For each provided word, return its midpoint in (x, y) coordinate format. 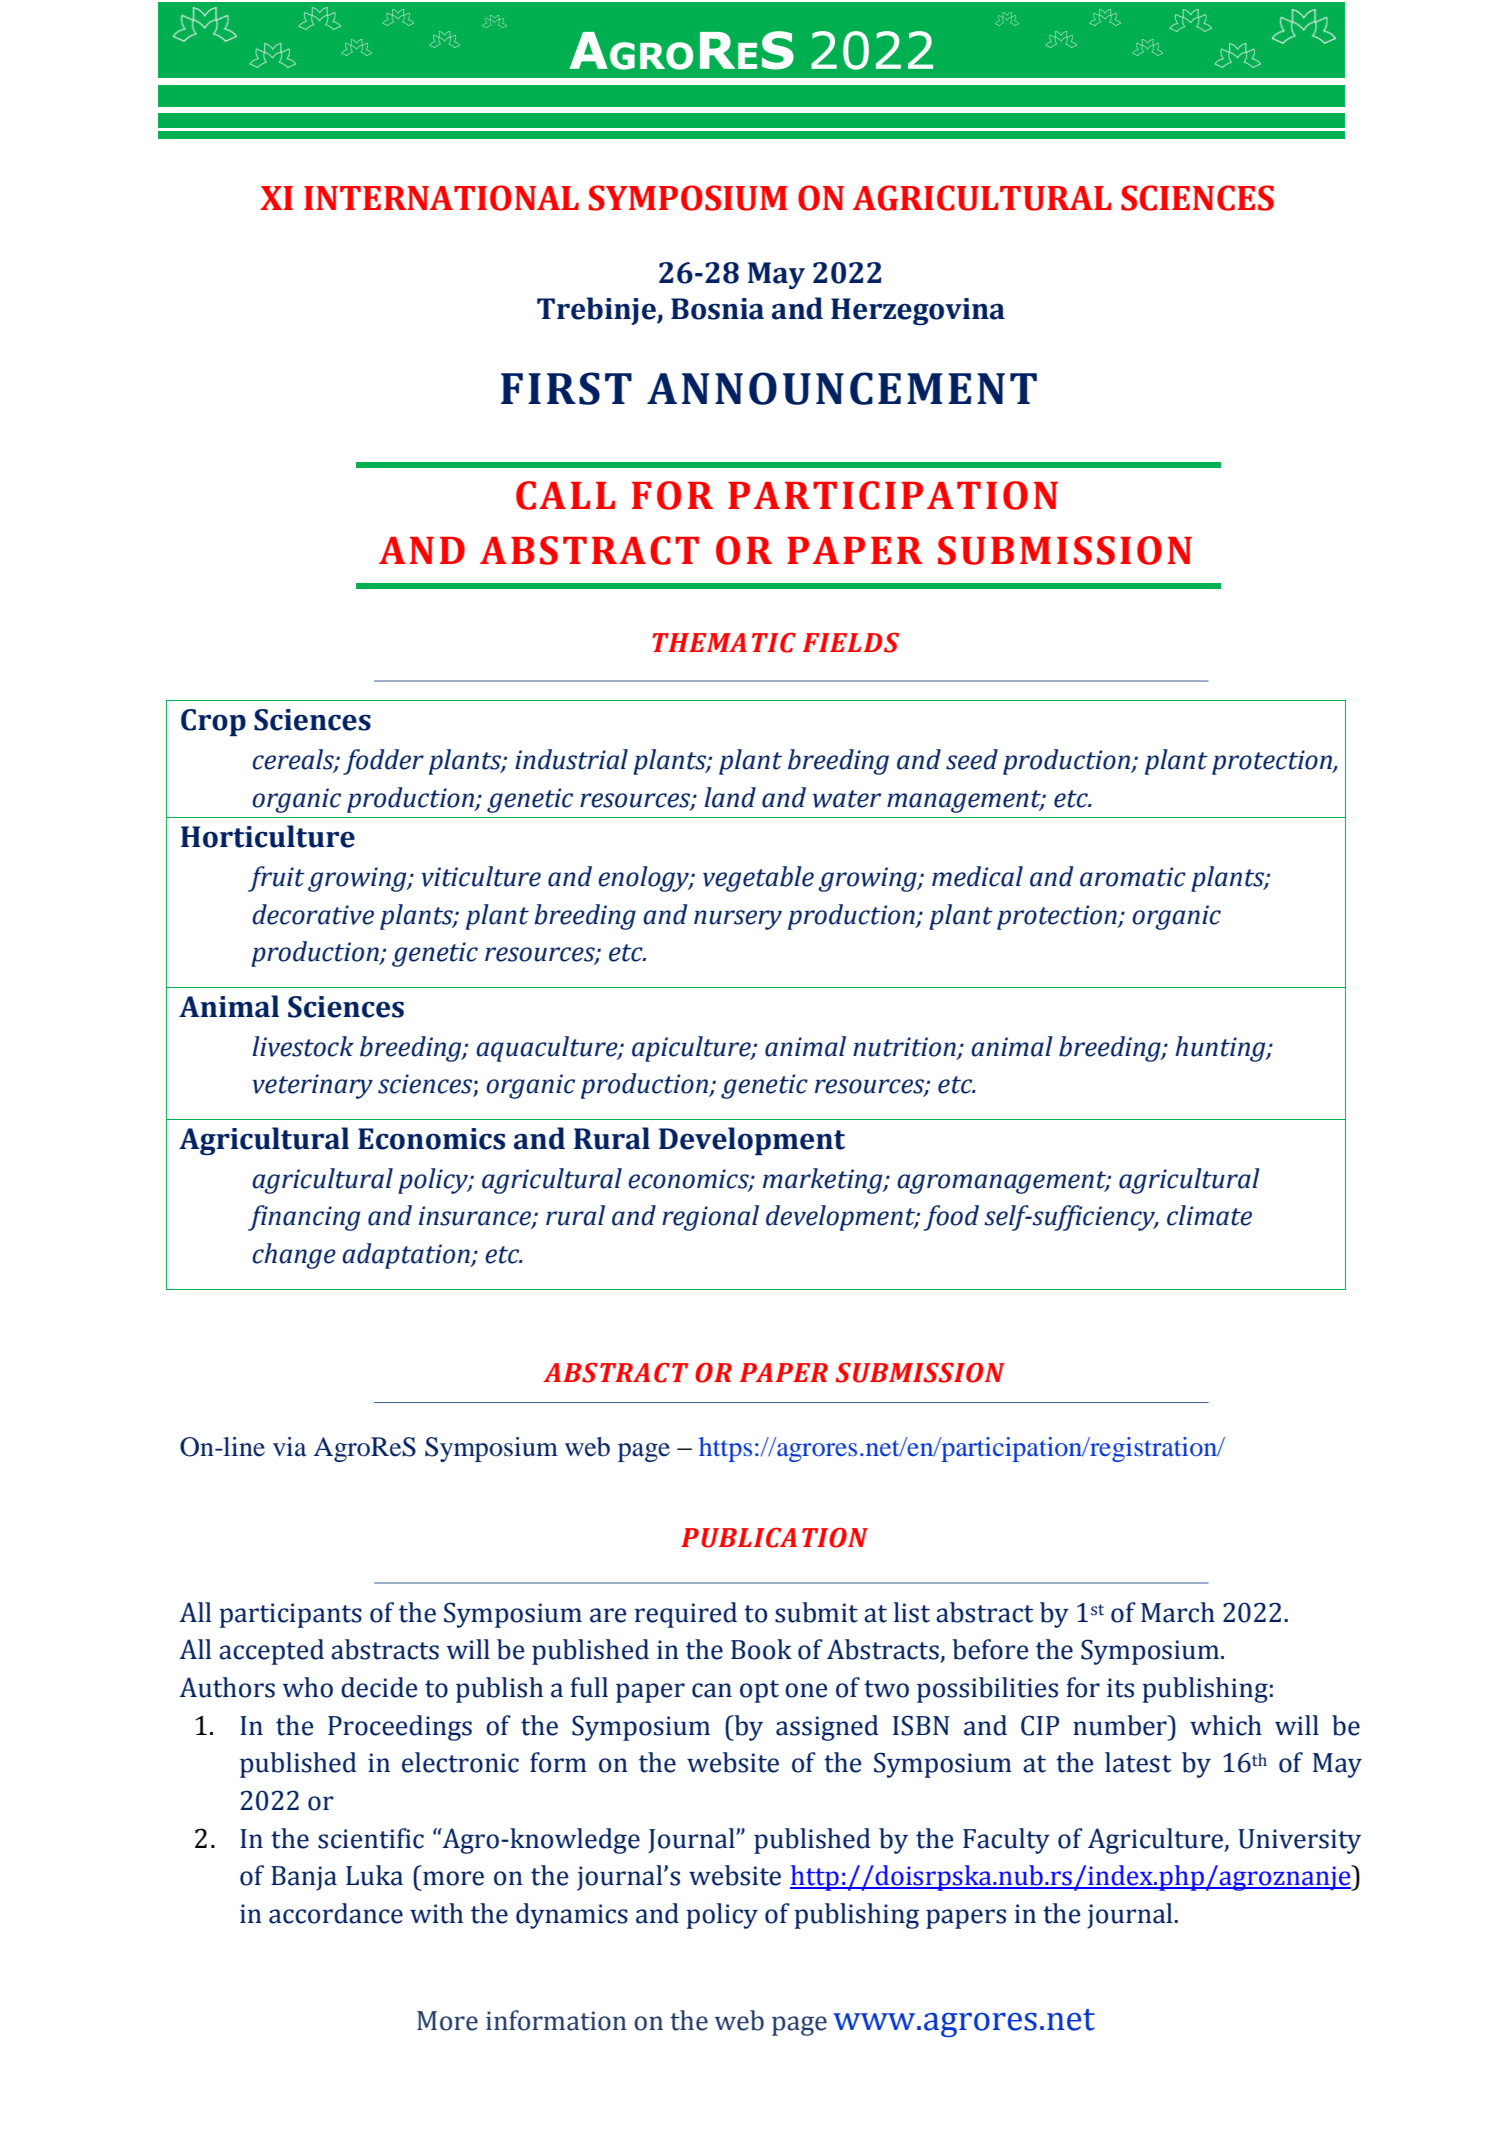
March (1178, 1612)
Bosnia (717, 309)
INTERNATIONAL (441, 198)
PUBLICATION (774, 1538)
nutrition (904, 1047)
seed (972, 759)
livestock (303, 1046)
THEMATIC (724, 643)
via (290, 1447)
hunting (1221, 1049)
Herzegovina (918, 311)
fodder (383, 762)
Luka (374, 1875)
